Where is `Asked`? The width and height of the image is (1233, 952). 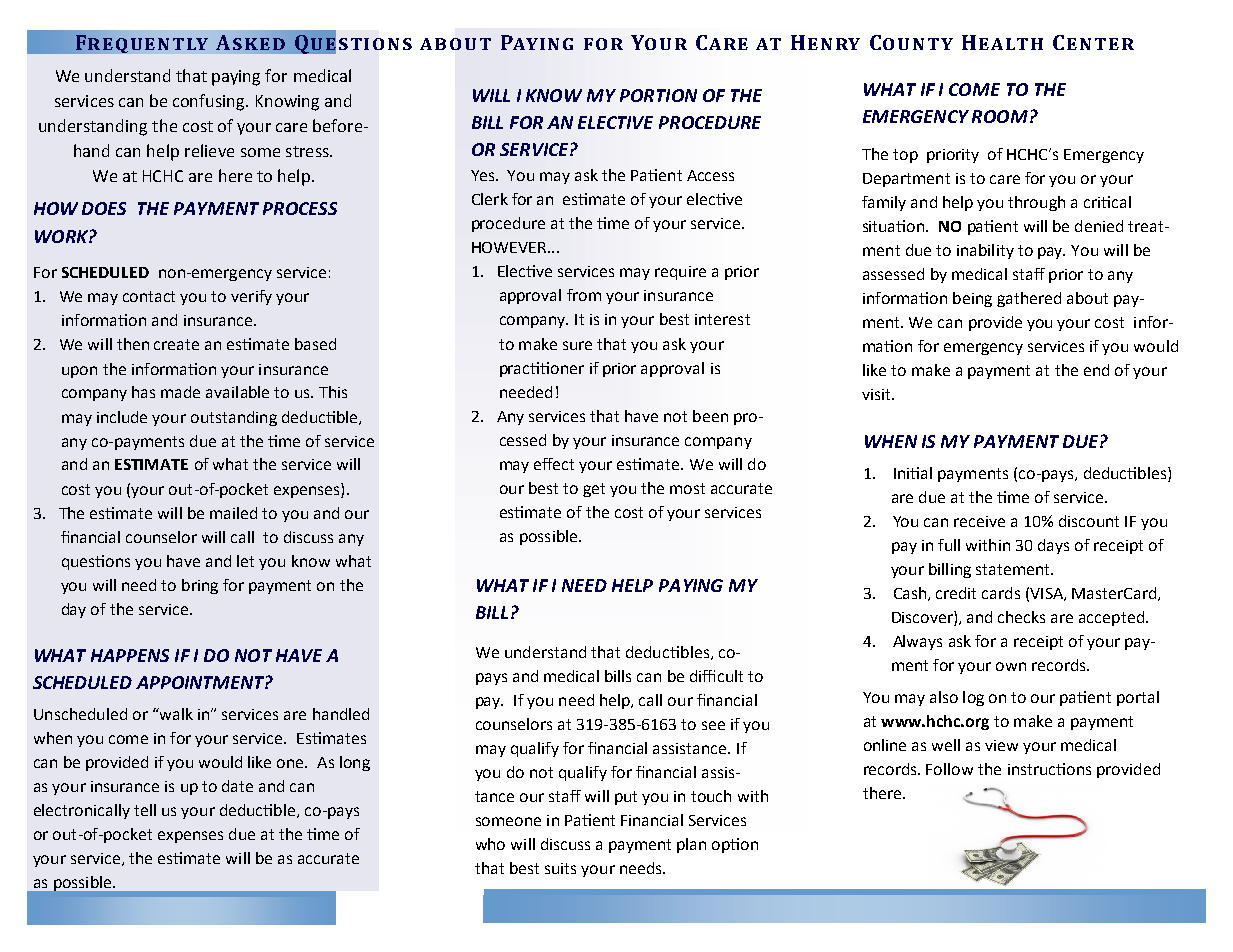
Asked is located at coordinates (250, 42).
